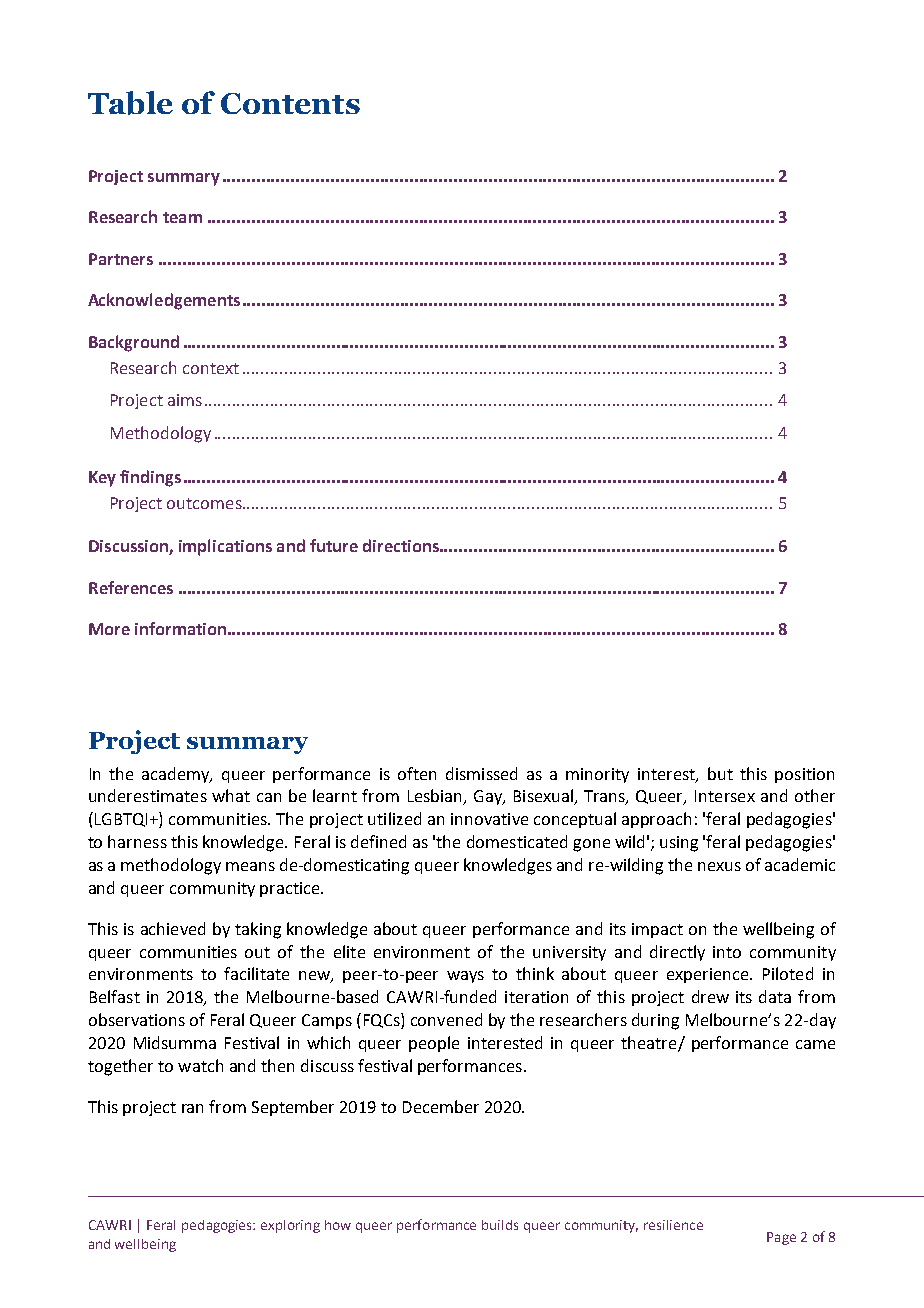 The image size is (924, 1308). I want to click on future, so click(334, 545).
